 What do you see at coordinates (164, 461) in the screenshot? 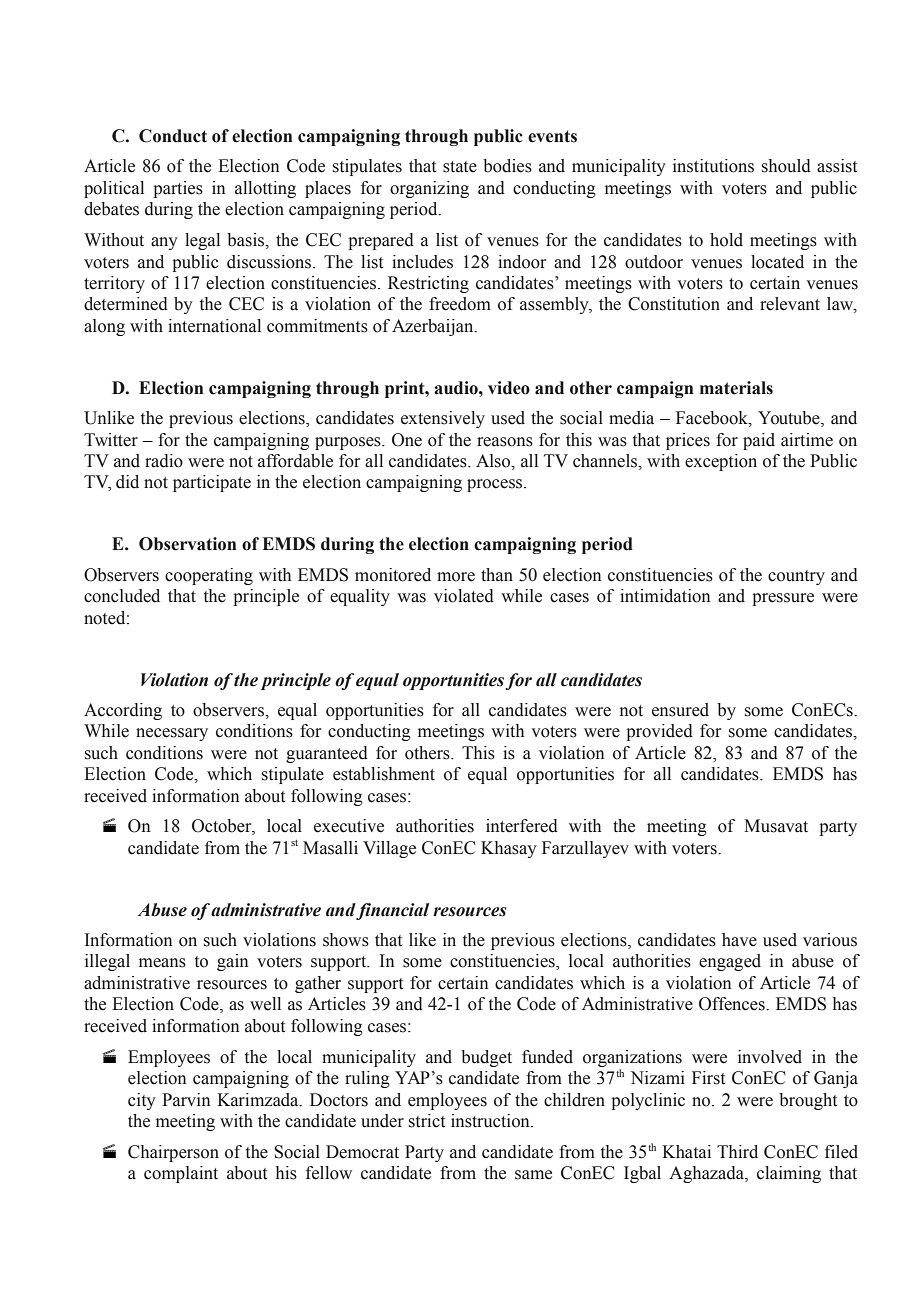
I see `radio` at bounding box center [164, 461].
